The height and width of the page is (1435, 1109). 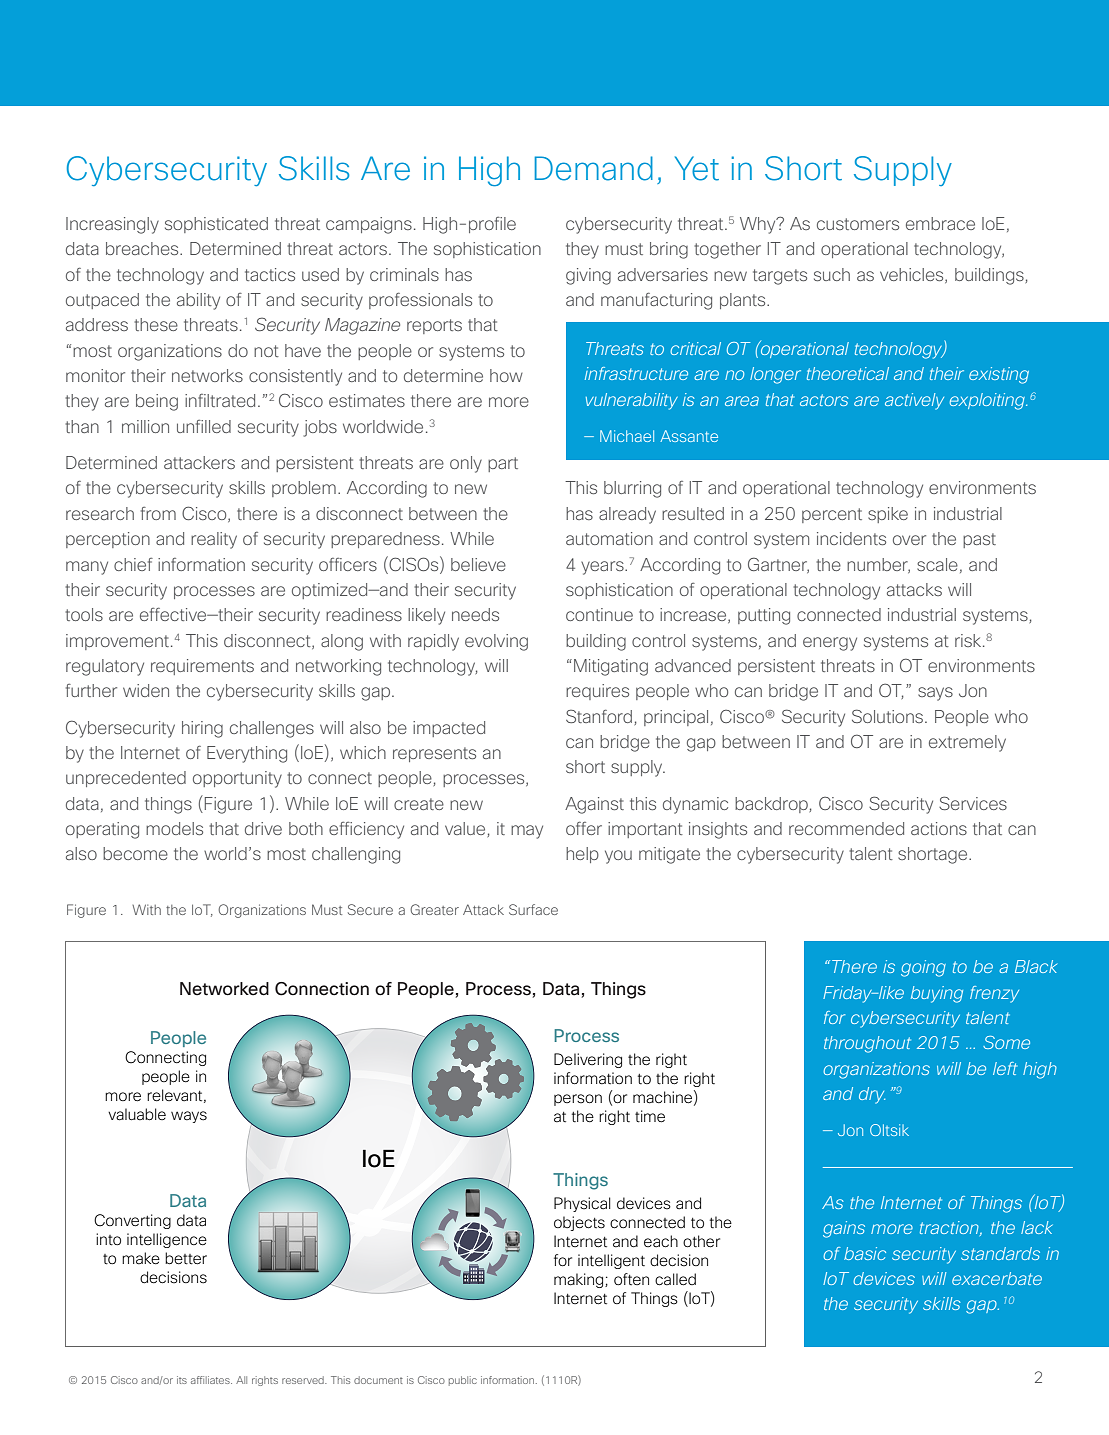 I want to click on Demand, so click(x=593, y=168).
